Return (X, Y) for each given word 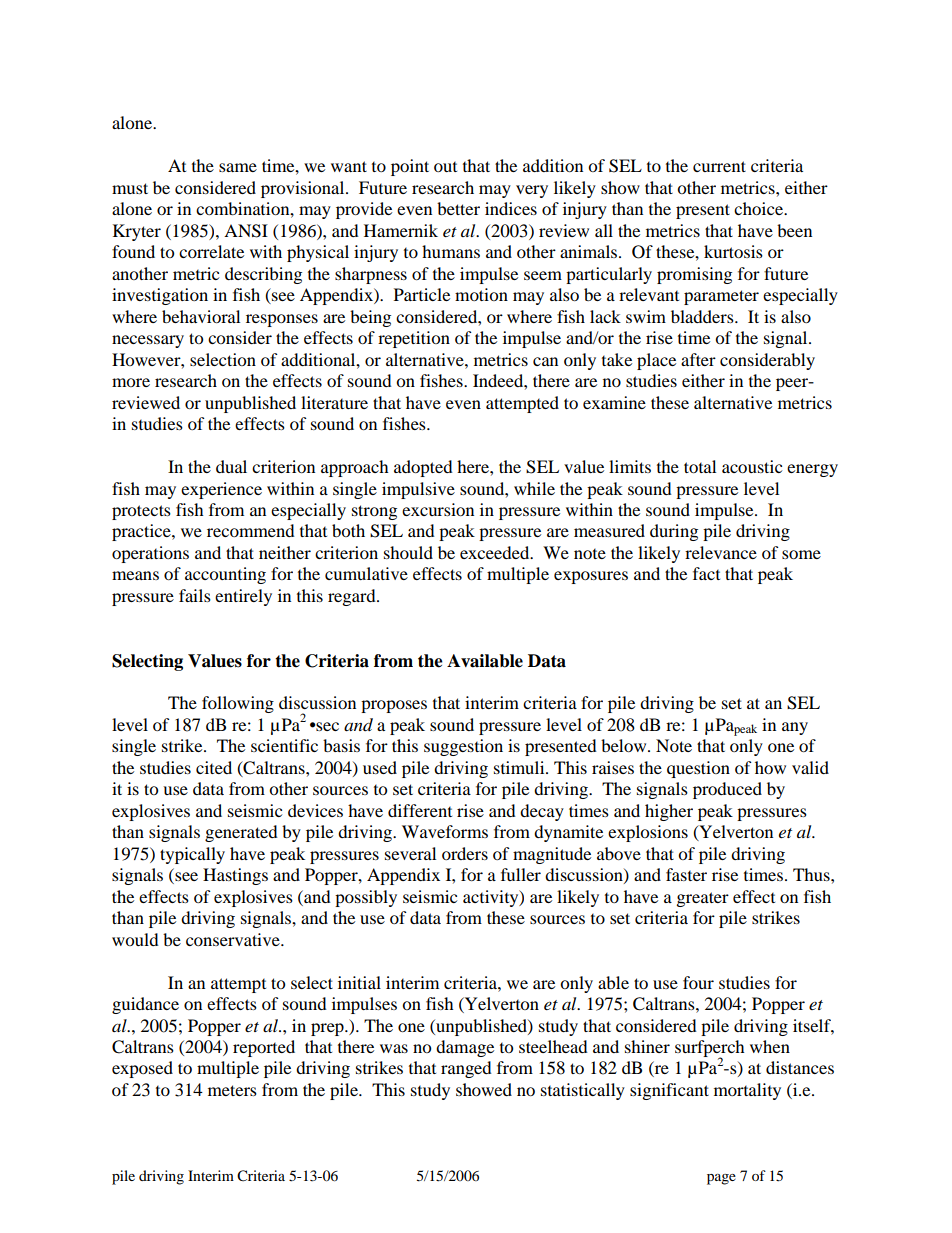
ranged (466, 1069)
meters (232, 1090)
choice (759, 208)
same (238, 167)
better (458, 208)
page (721, 1179)
